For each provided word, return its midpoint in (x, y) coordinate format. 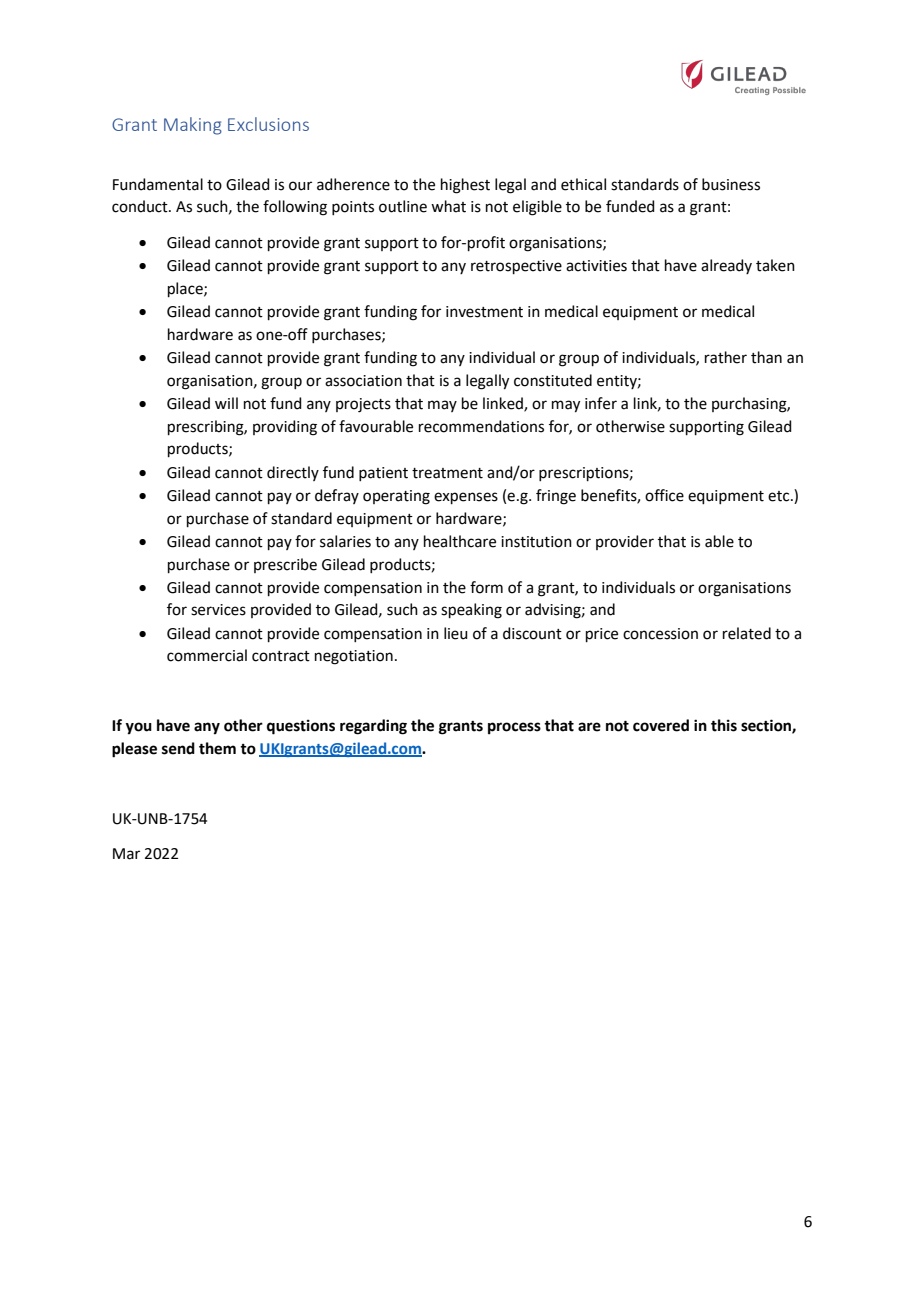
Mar (126, 854)
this (724, 725)
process (514, 728)
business (731, 184)
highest (465, 186)
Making (193, 126)
